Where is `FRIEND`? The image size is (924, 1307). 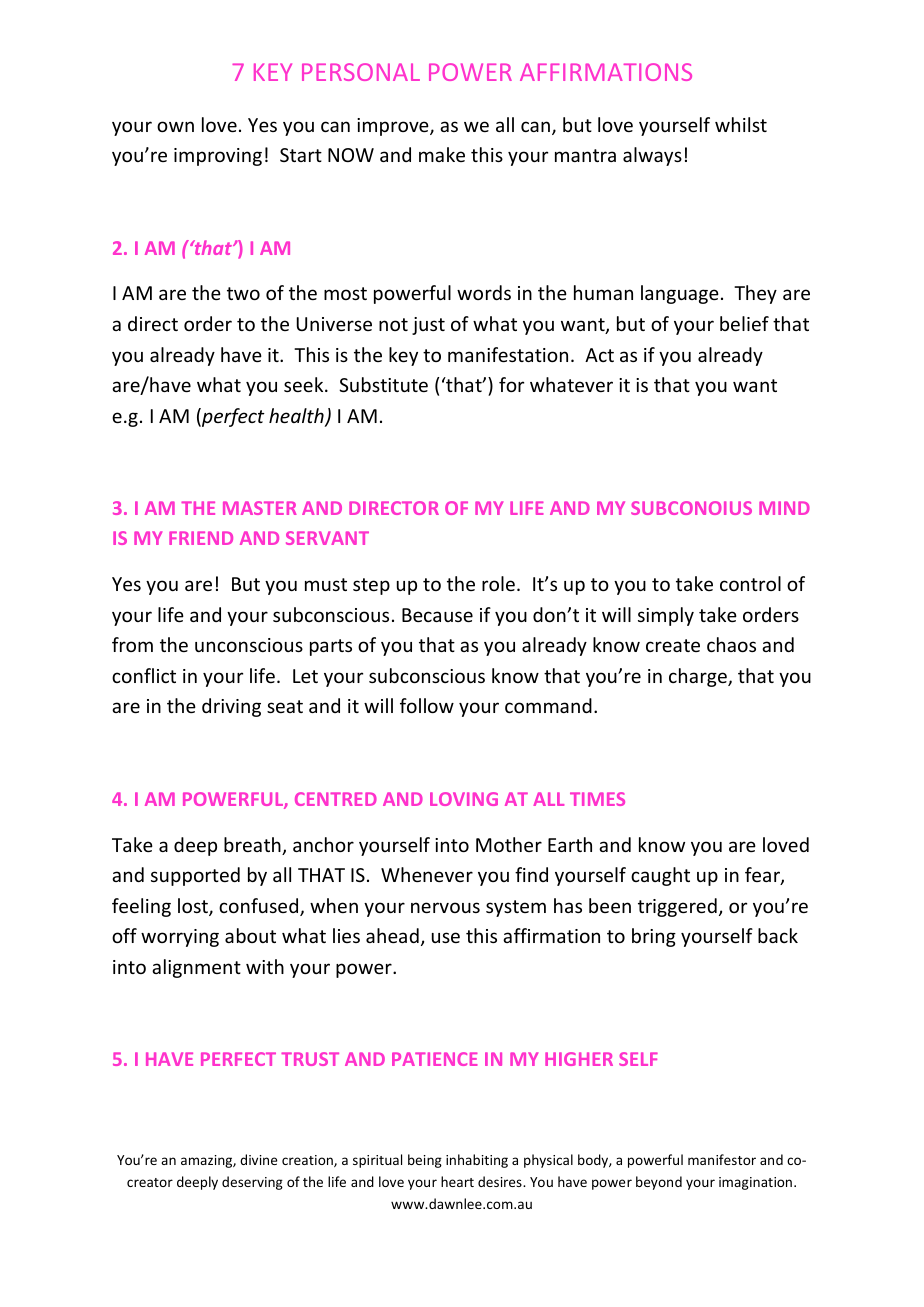 FRIEND is located at coordinates (201, 538).
